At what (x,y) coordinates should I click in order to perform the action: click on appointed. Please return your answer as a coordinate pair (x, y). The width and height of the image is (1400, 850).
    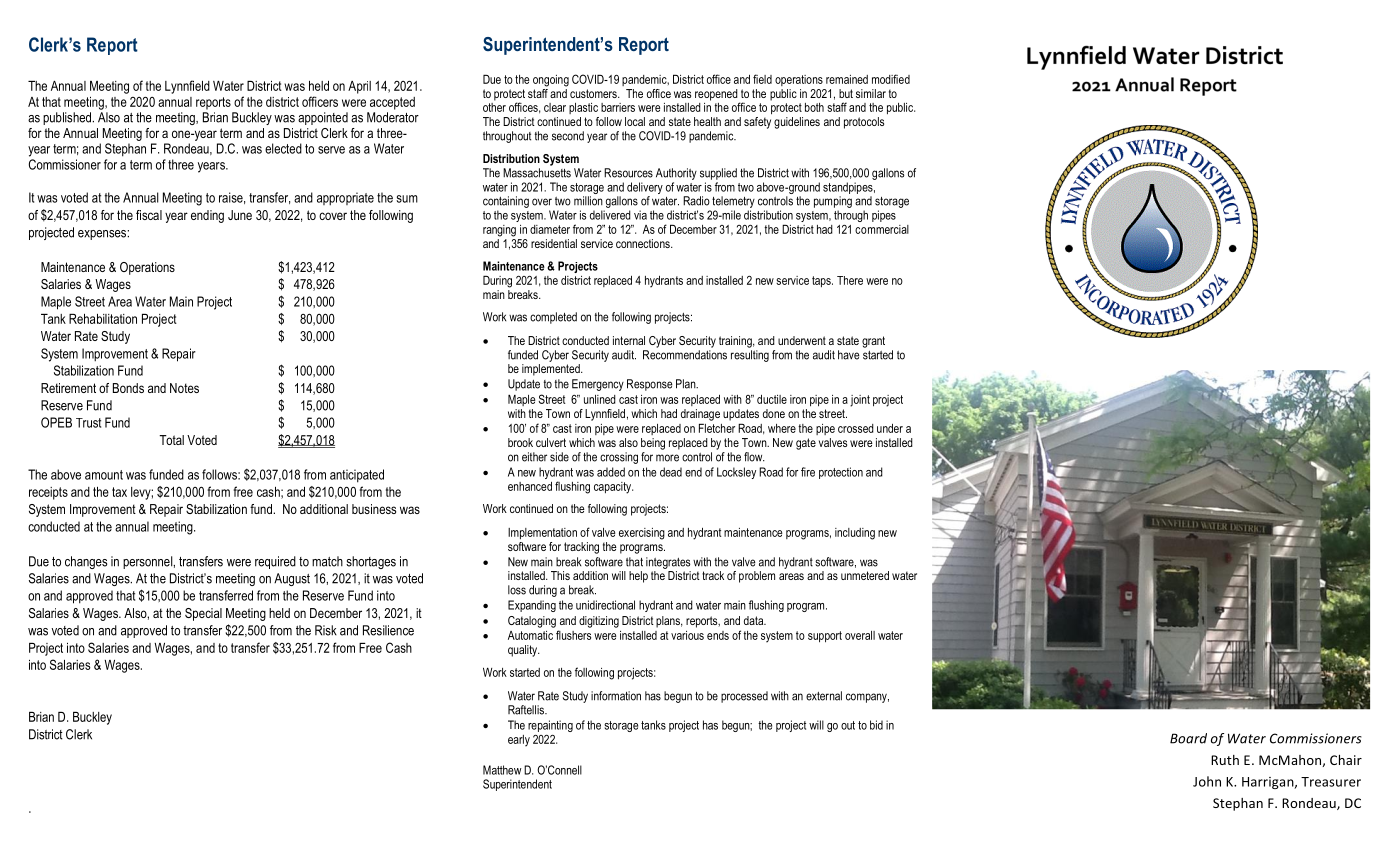
    Looking at the image, I should click on (323, 118).
